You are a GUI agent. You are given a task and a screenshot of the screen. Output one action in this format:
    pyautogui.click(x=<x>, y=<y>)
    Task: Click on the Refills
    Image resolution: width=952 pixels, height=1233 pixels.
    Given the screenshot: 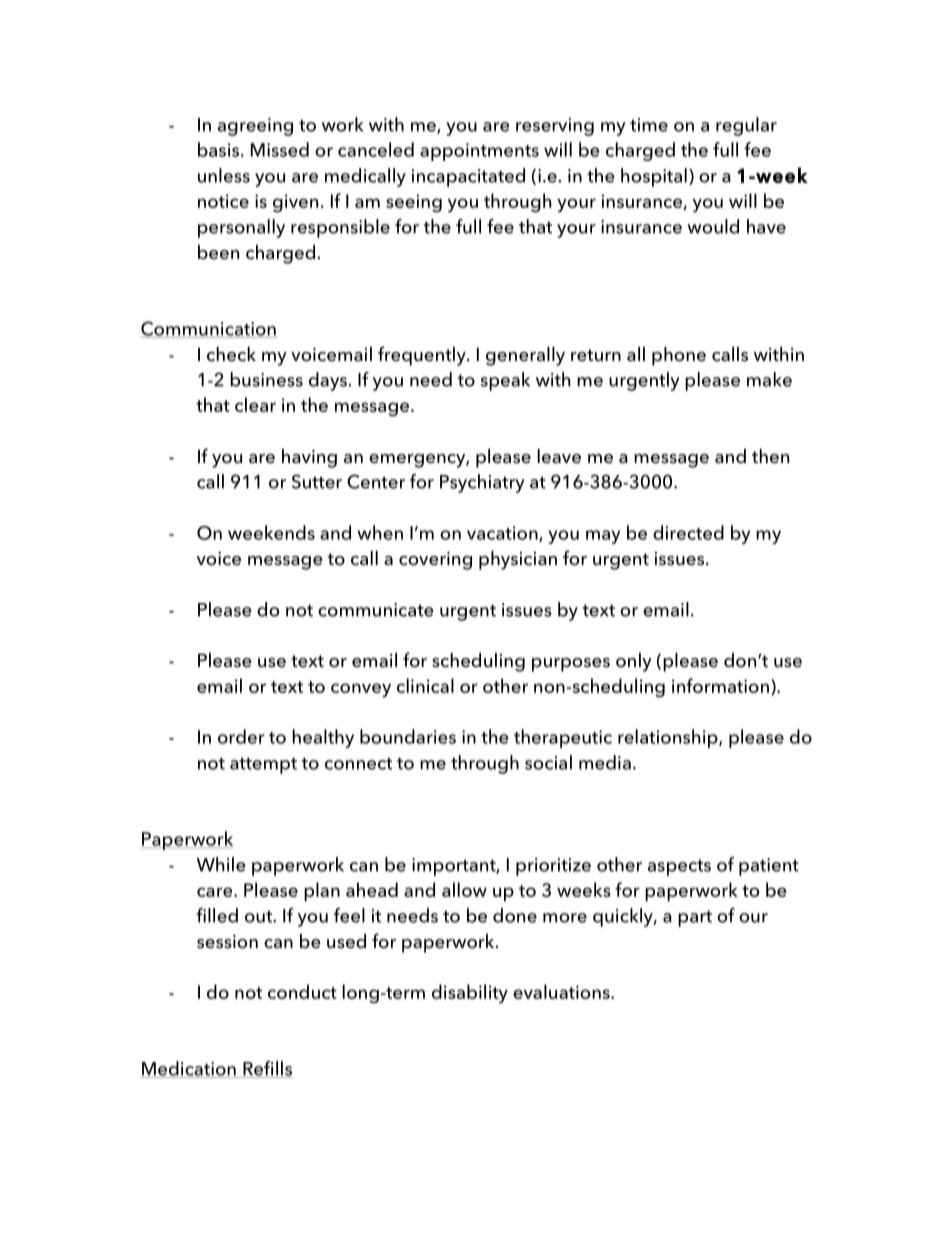 What is the action you would take?
    pyautogui.click(x=267, y=1069)
